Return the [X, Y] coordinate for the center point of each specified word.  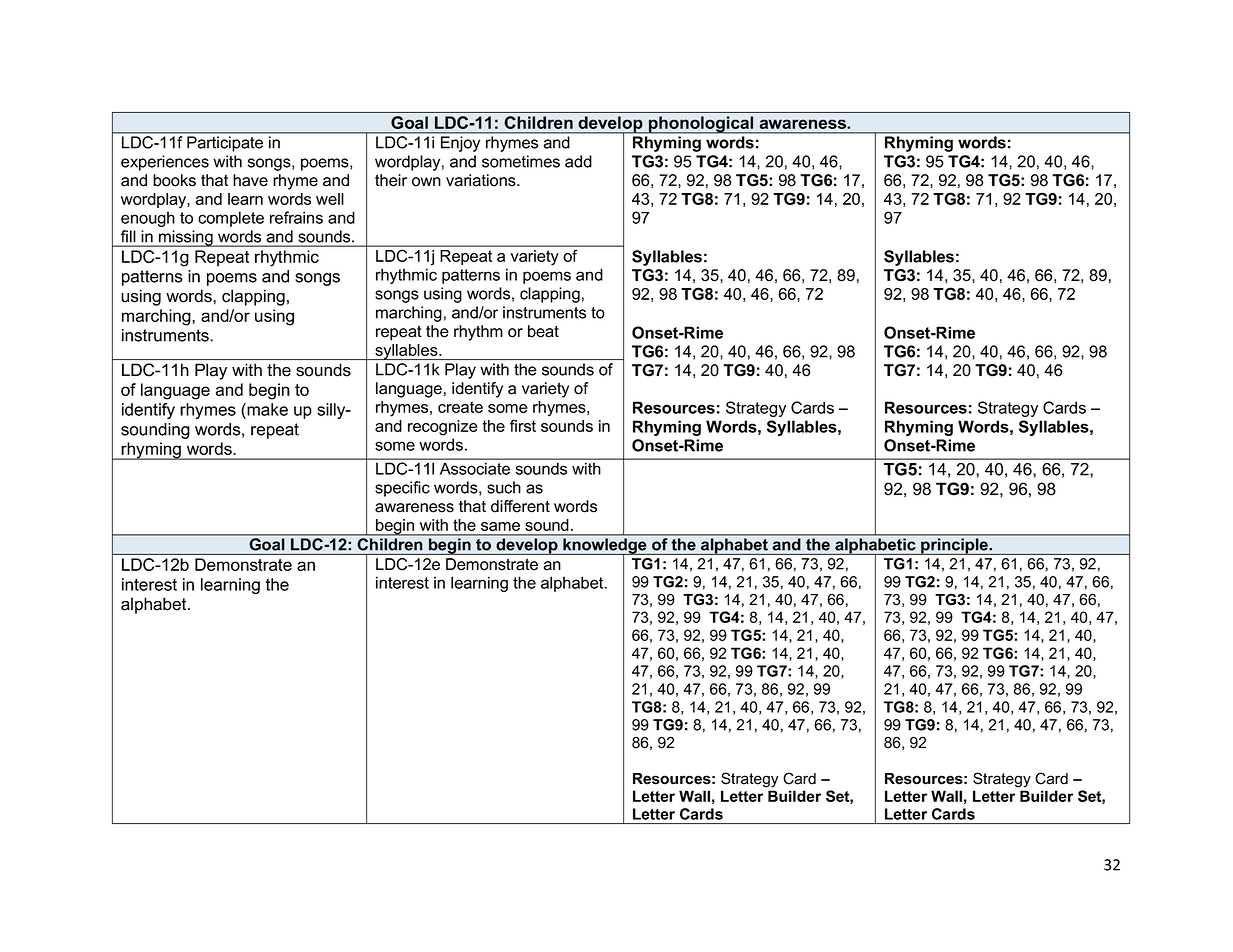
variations [482, 180]
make [266, 409]
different [520, 506]
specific [402, 489]
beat [543, 331]
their [391, 180]
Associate [475, 469]
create [460, 407]
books [174, 180]
